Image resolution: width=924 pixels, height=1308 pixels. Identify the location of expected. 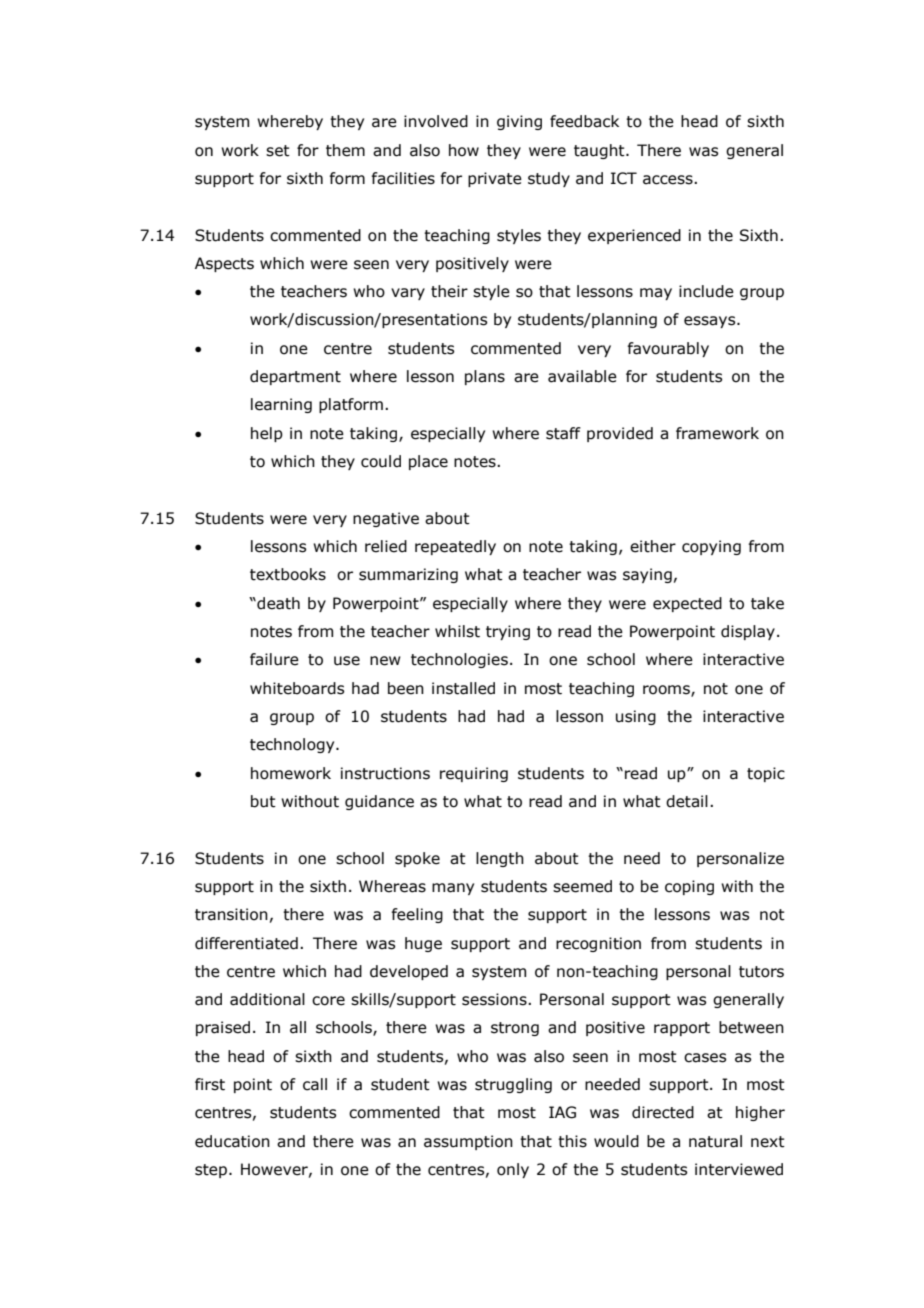
(687, 604).
